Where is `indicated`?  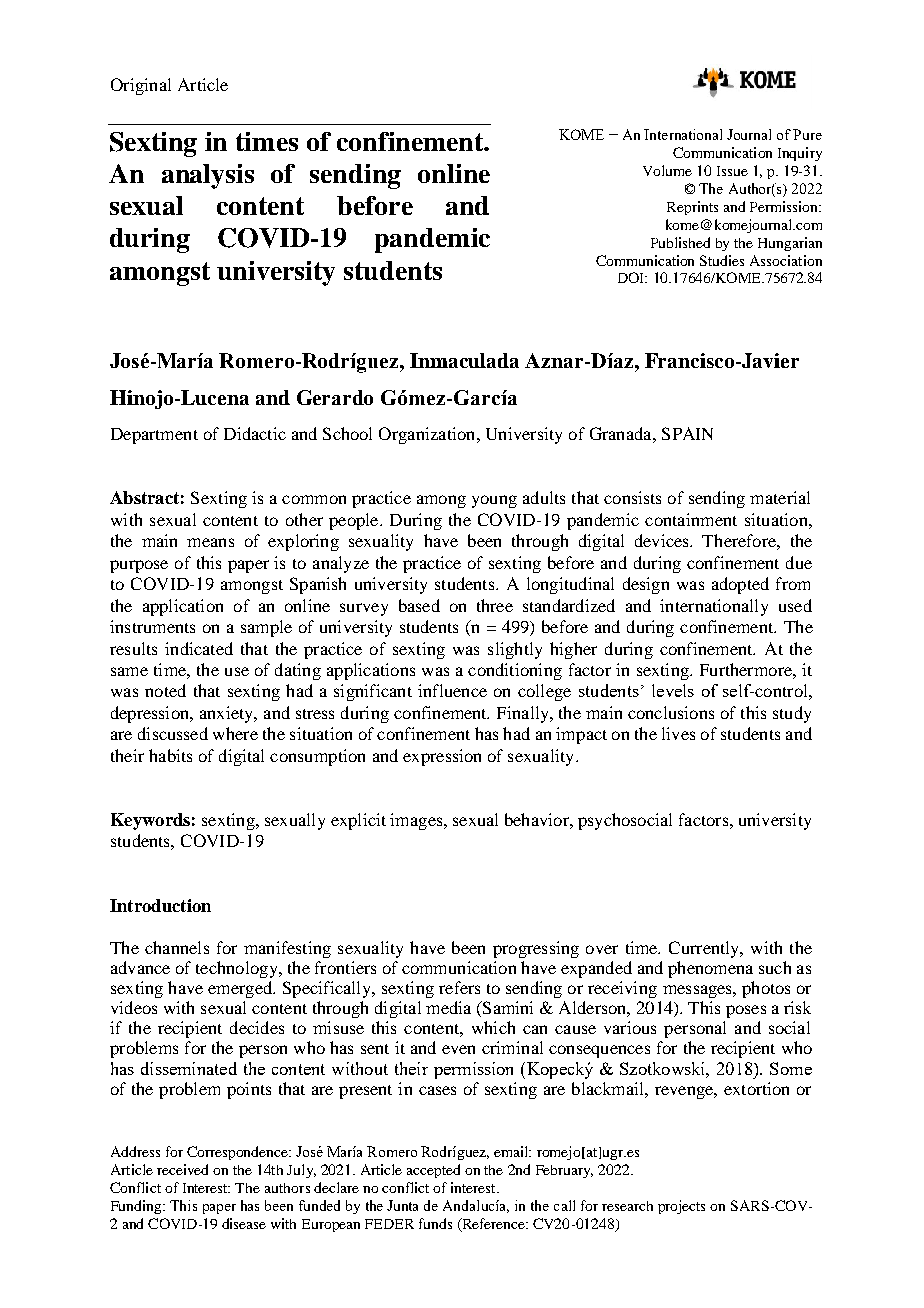
indicated is located at coordinates (199, 648).
